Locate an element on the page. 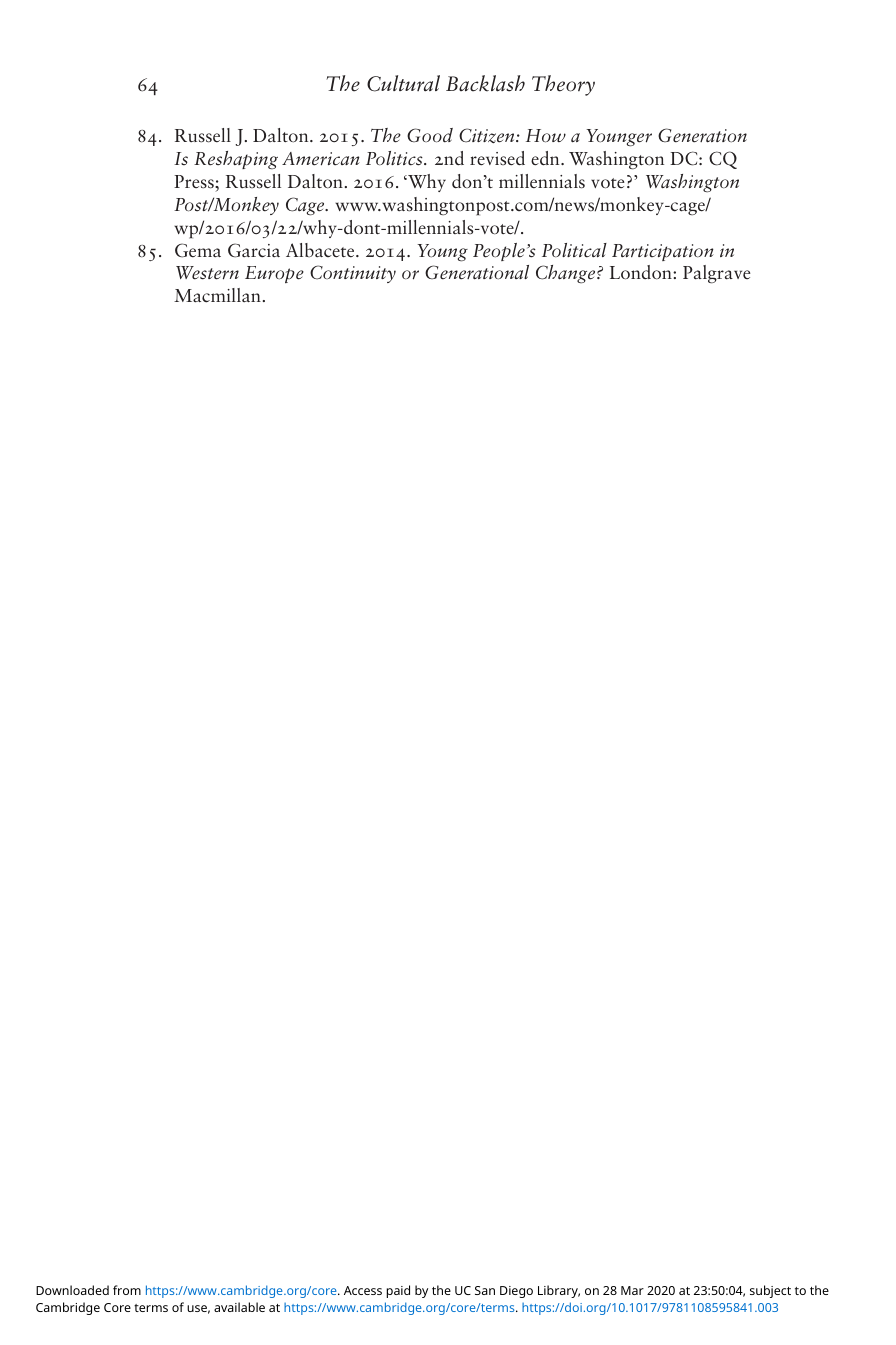  Press is located at coordinates (195, 182).
